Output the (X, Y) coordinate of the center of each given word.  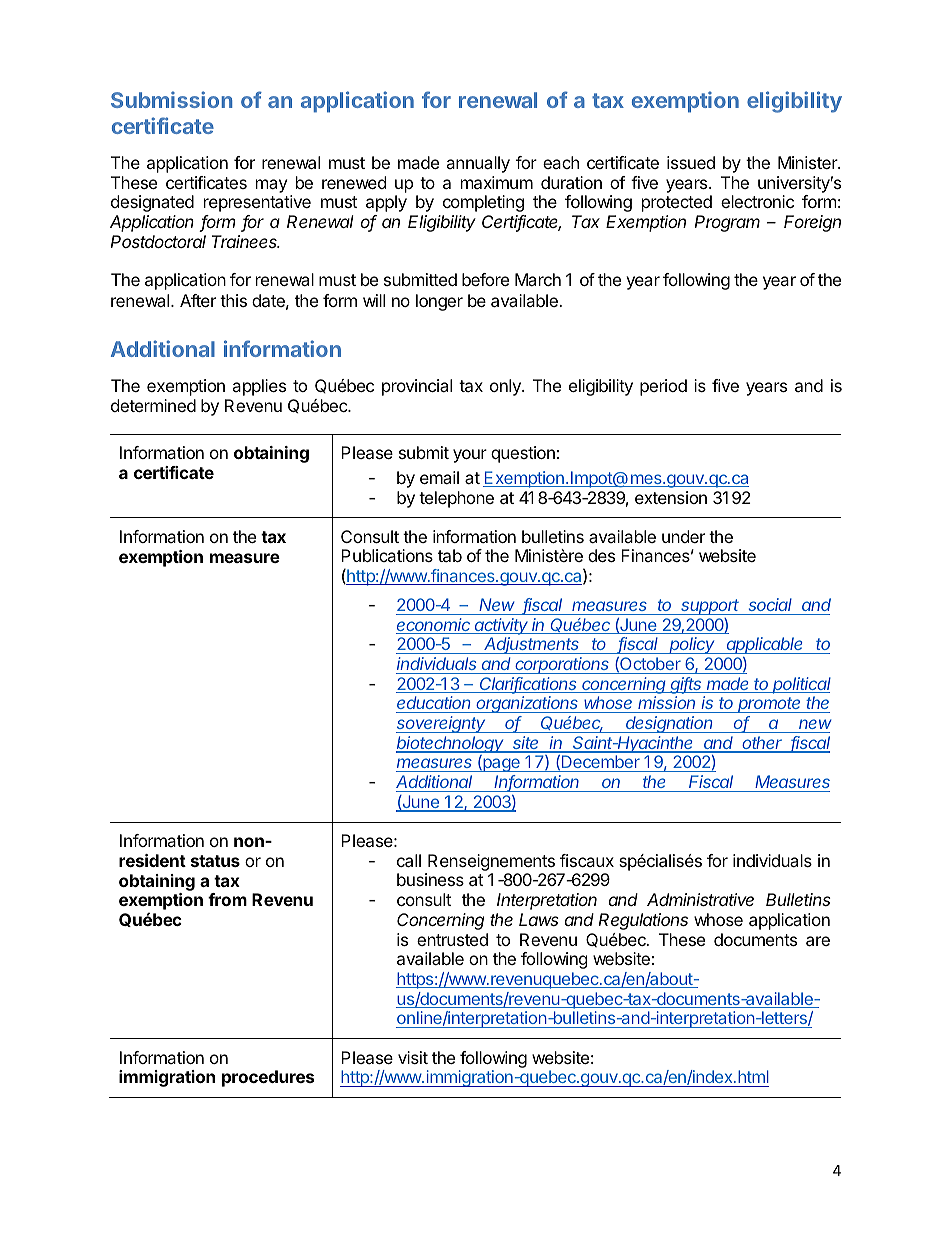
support (711, 607)
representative (257, 203)
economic (434, 626)
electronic (757, 201)
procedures (268, 1078)
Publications (387, 555)
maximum (497, 182)
